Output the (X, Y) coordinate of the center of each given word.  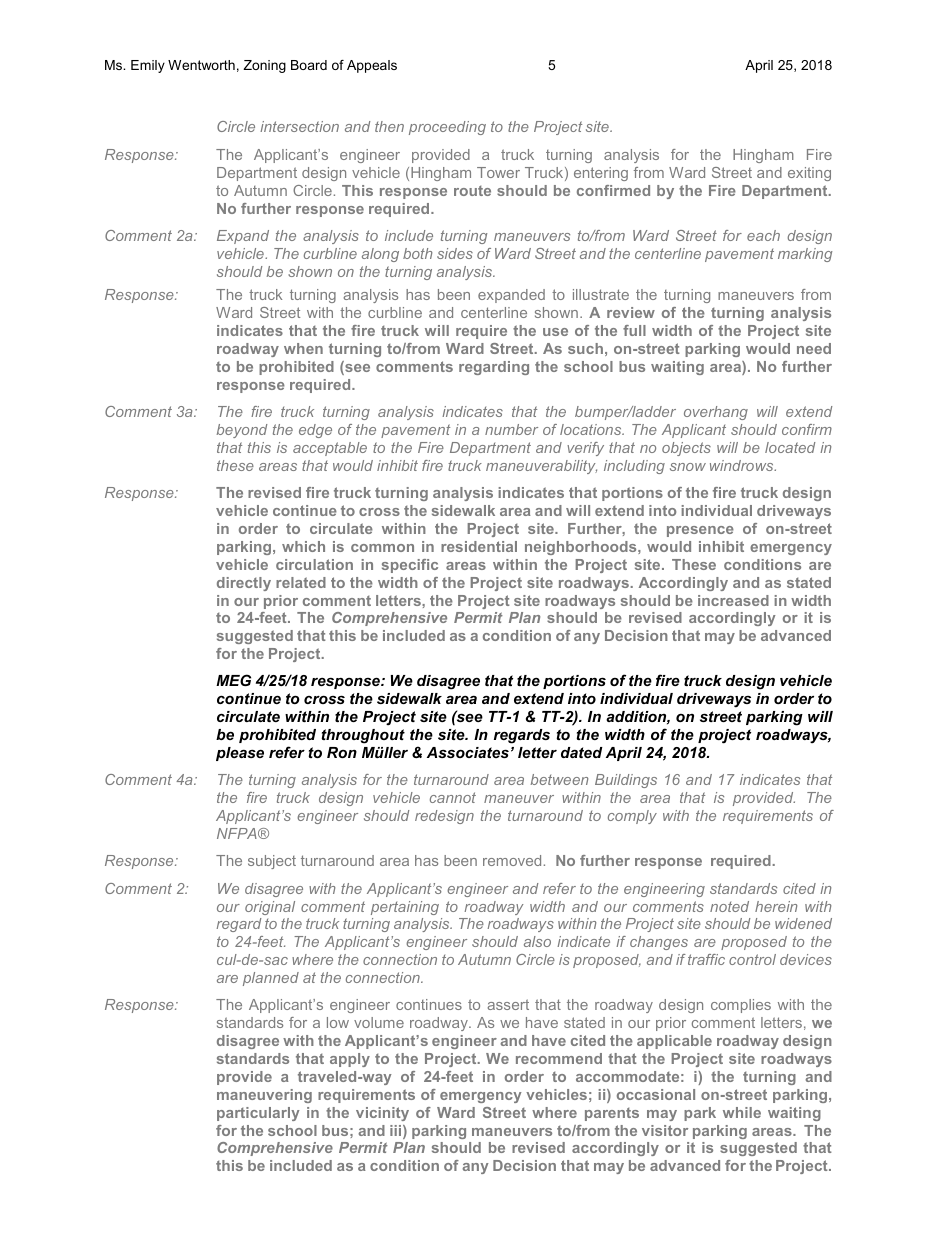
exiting (809, 174)
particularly (258, 1114)
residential (479, 546)
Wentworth (201, 65)
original (270, 908)
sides (455, 253)
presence (700, 531)
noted (729, 906)
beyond (242, 431)
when (303, 348)
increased (733, 600)
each (763, 235)
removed (512, 860)
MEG (233, 680)
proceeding (447, 128)
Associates (468, 752)
